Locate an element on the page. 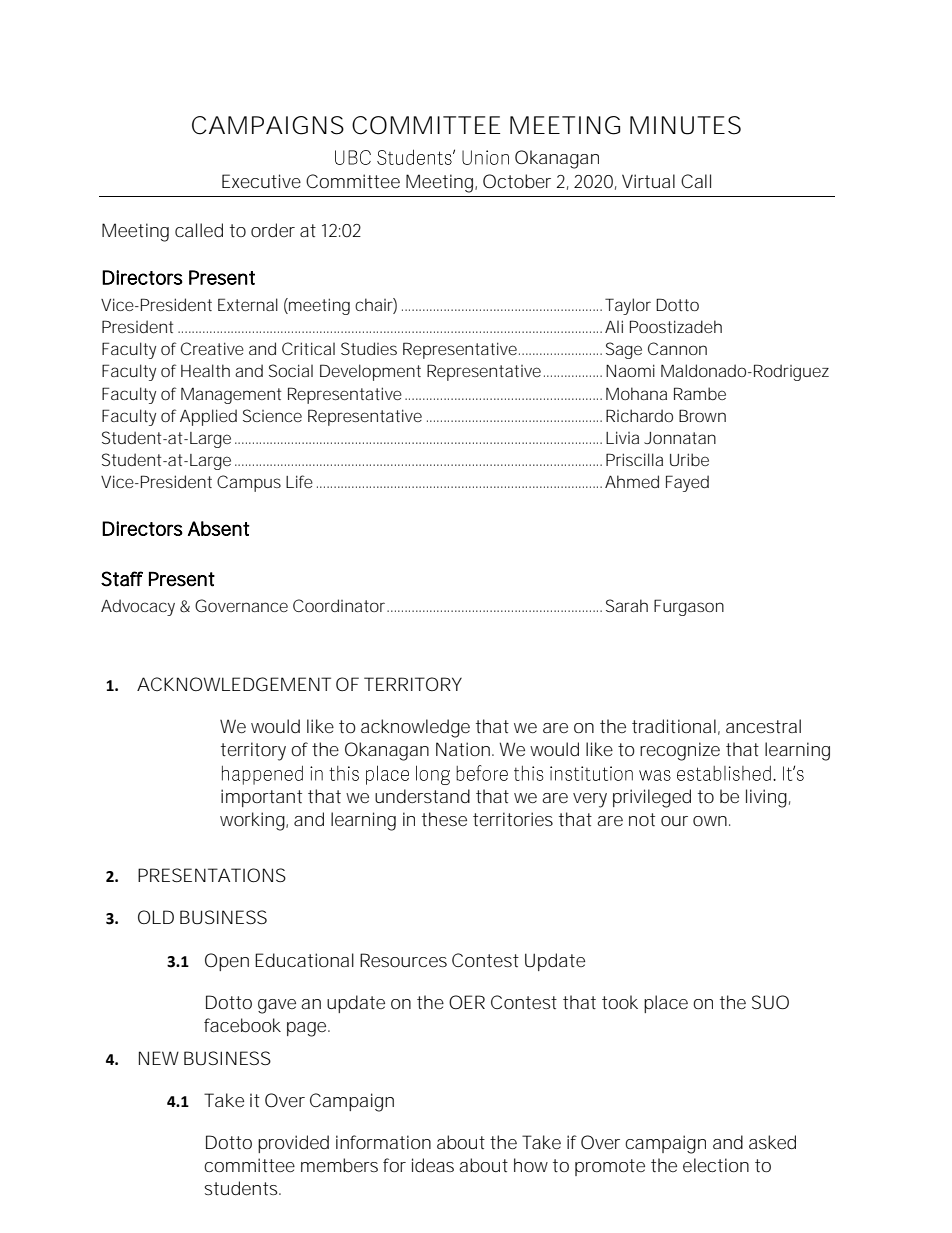 This document has height=1233, width=952. Executive is located at coordinates (261, 181).
